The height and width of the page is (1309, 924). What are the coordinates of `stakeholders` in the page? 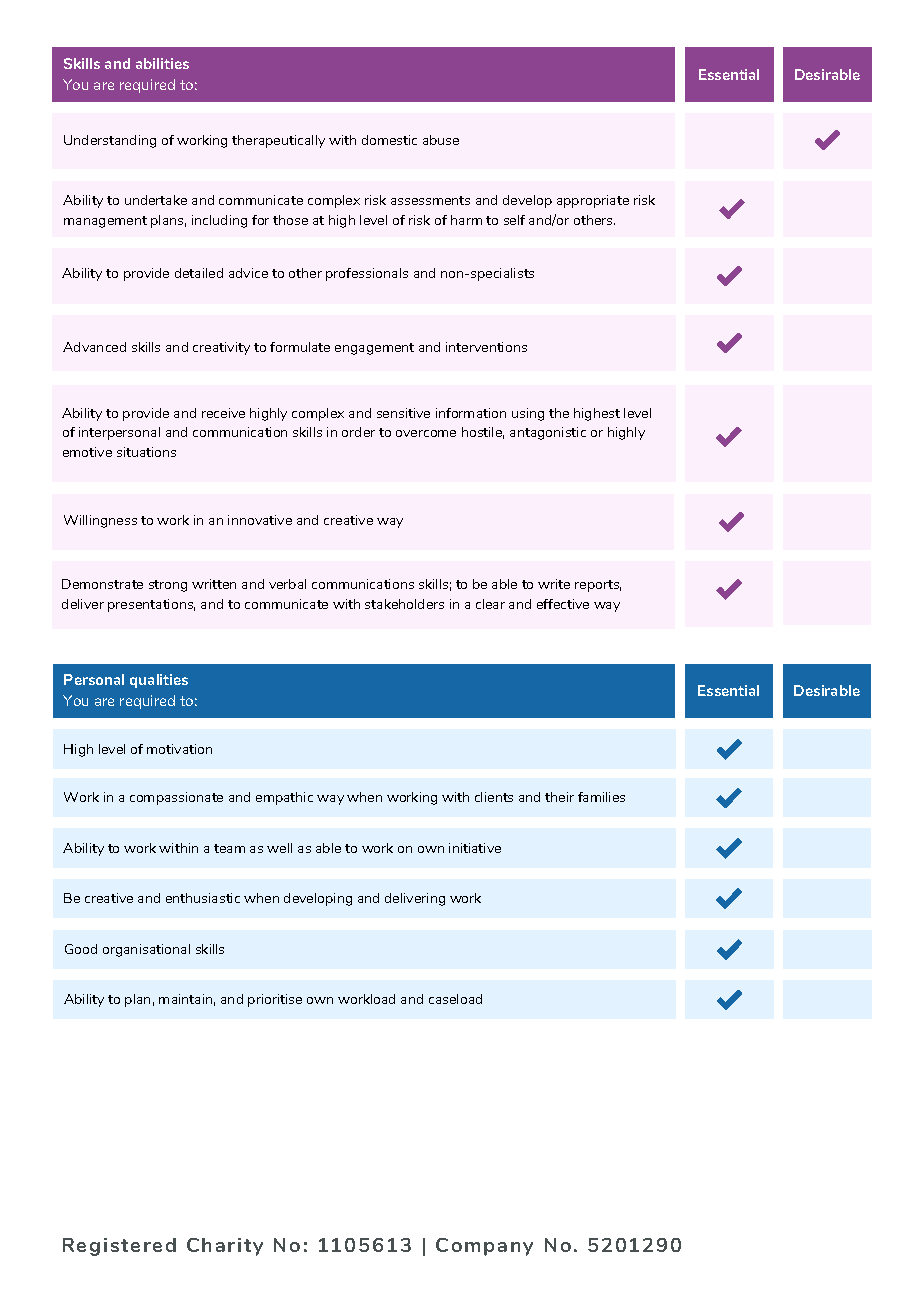 It's located at (404, 604).
